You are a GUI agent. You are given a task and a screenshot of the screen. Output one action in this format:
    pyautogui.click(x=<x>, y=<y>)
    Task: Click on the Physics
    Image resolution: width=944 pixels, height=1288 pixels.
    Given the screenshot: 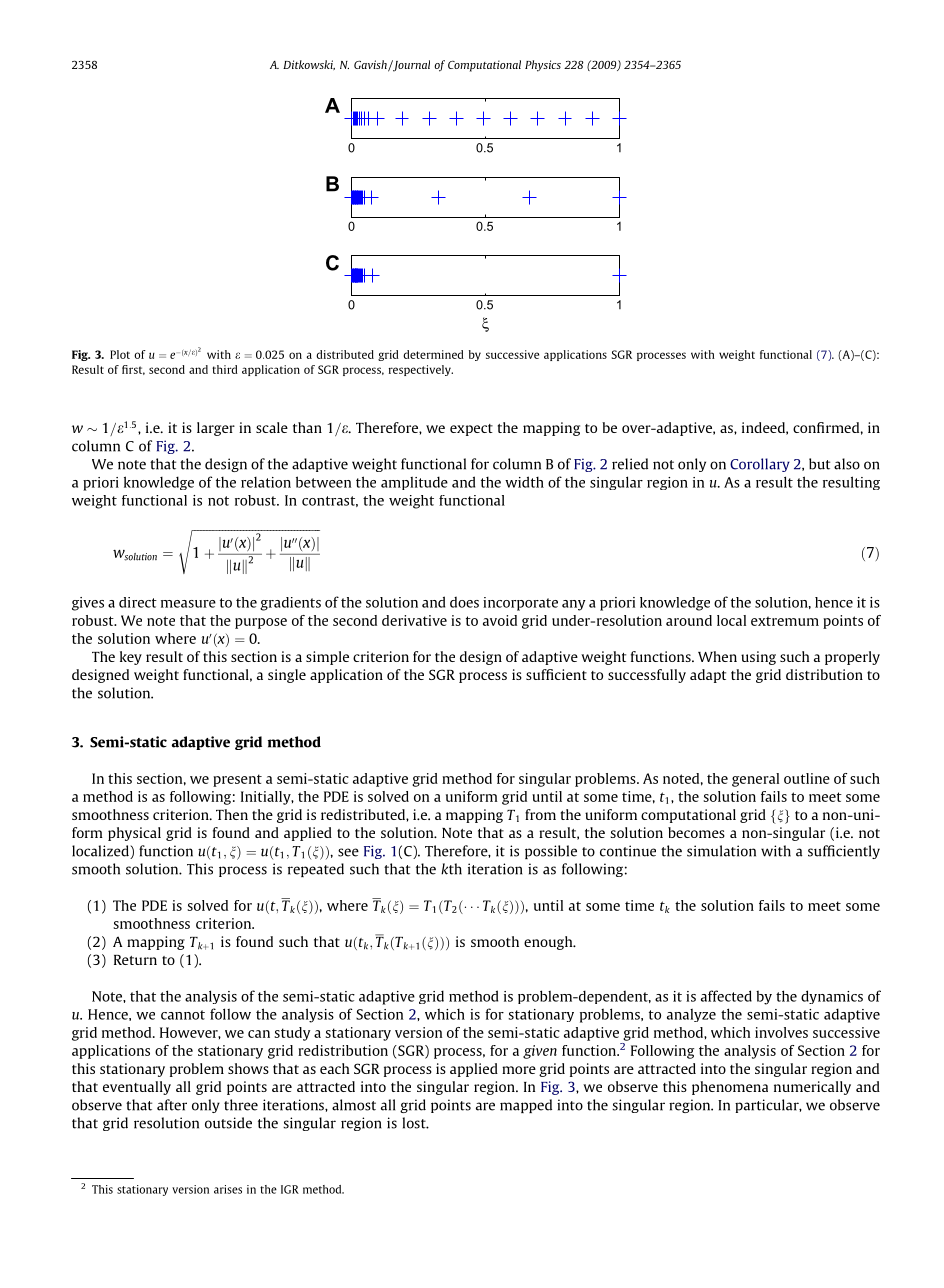 What is the action you would take?
    pyautogui.click(x=543, y=66)
